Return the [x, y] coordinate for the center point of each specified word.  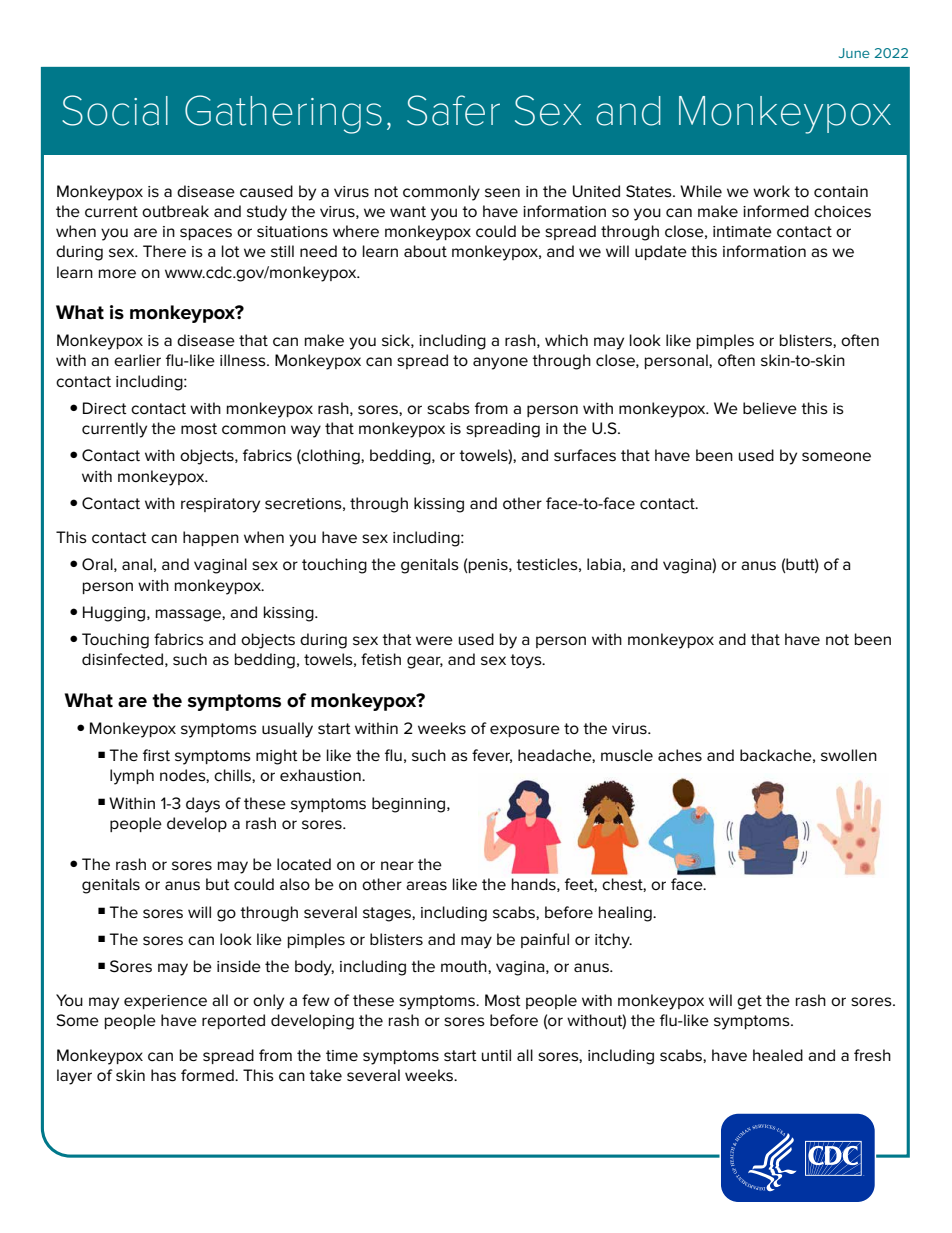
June [854, 53]
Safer [453, 110]
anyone [500, 363]
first [156, 755]
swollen [849, 755]
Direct [105, 408]
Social [115, 110]
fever [492, 756]
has [163, 1075]
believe [770, 408]
